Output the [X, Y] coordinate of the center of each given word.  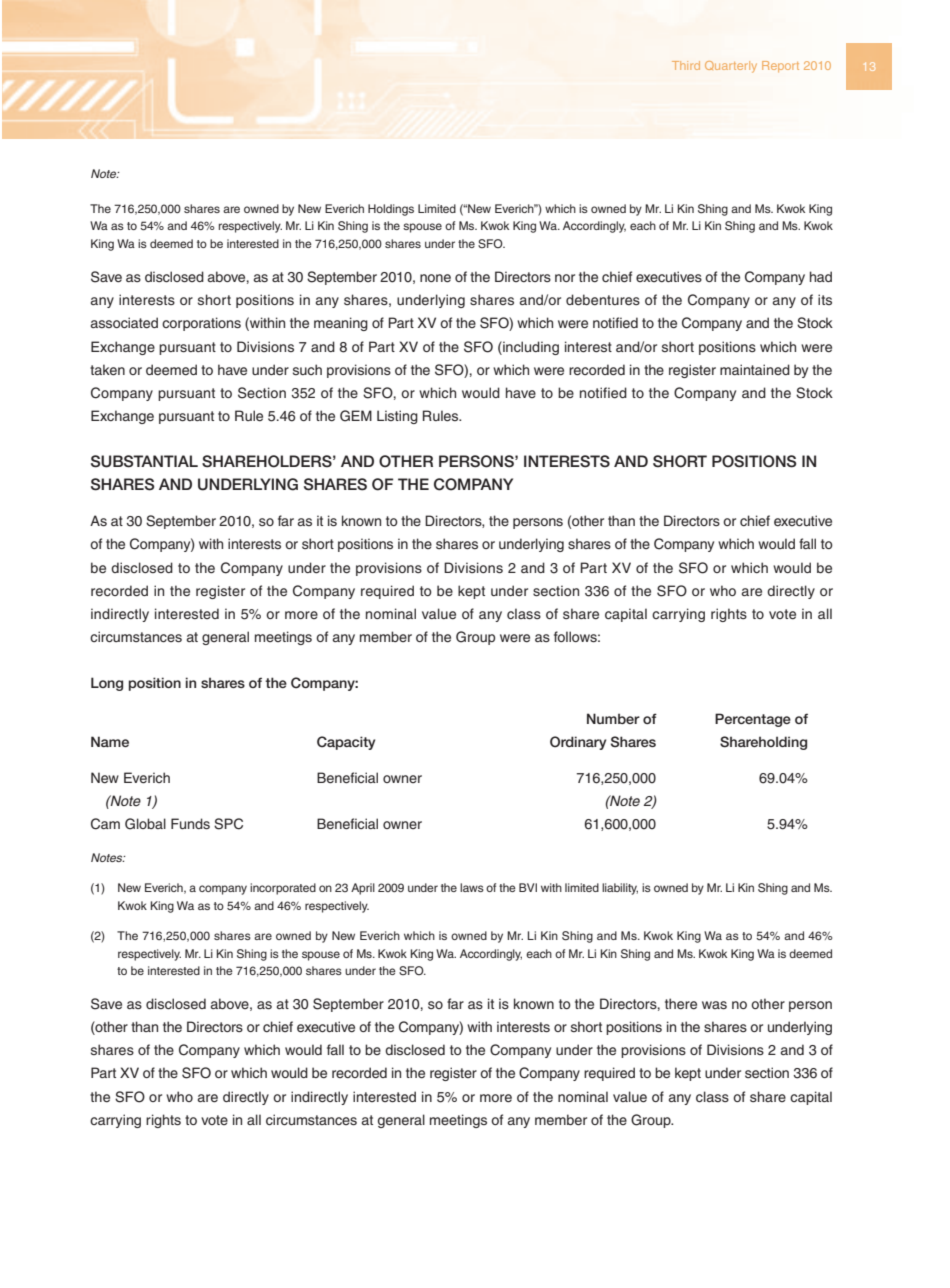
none [435, 278]
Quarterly [731, 67]
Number [613, 718]
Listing [397, 417]
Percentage [753, 720]
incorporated [283, 889]
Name [110, 741]
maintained [755, 369]
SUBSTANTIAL [144, 461]
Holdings [391, 210]
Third [686, 65]
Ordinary [578, 743]
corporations [201, 324]
